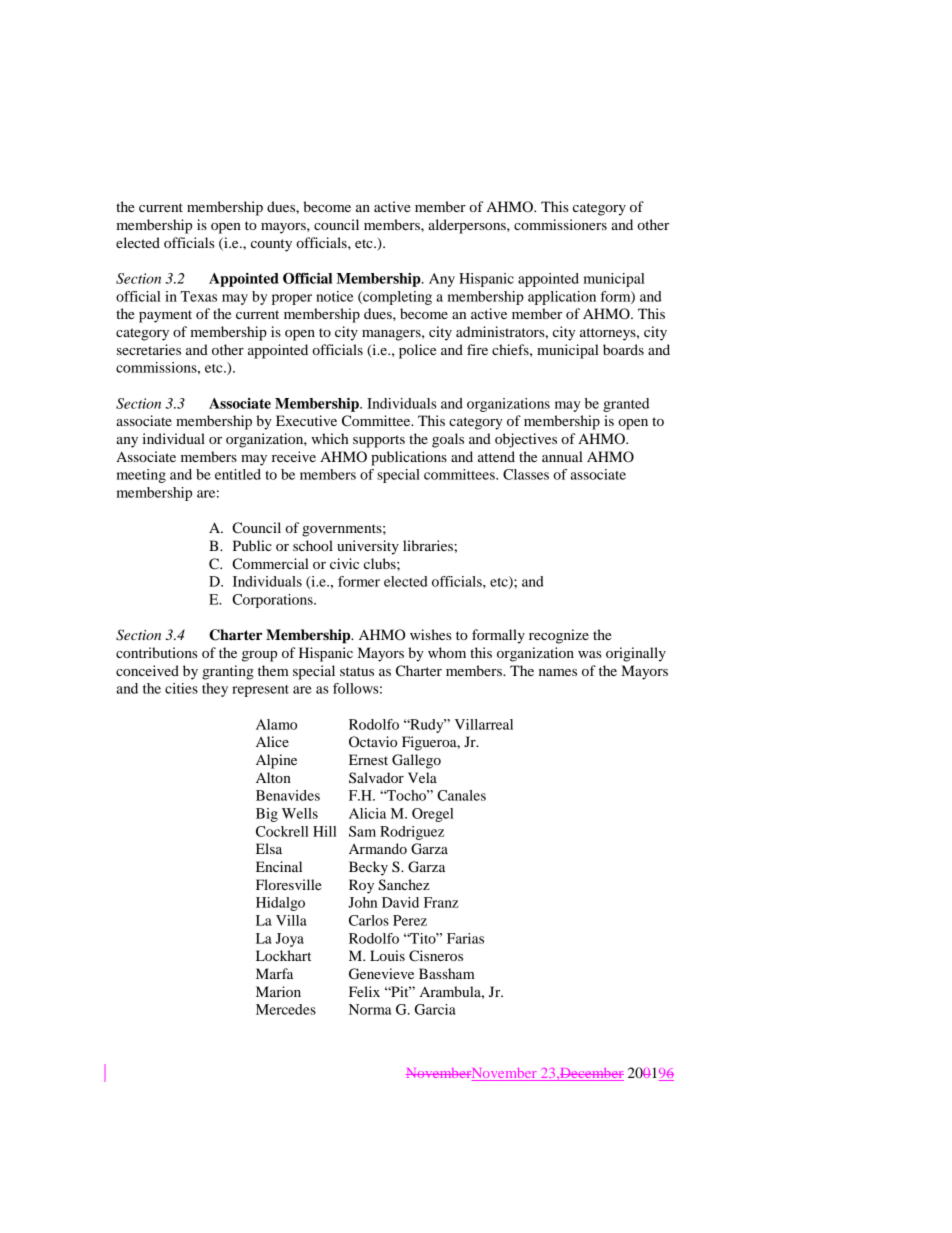  I want to click on Genevieve, so click(381, 974).
